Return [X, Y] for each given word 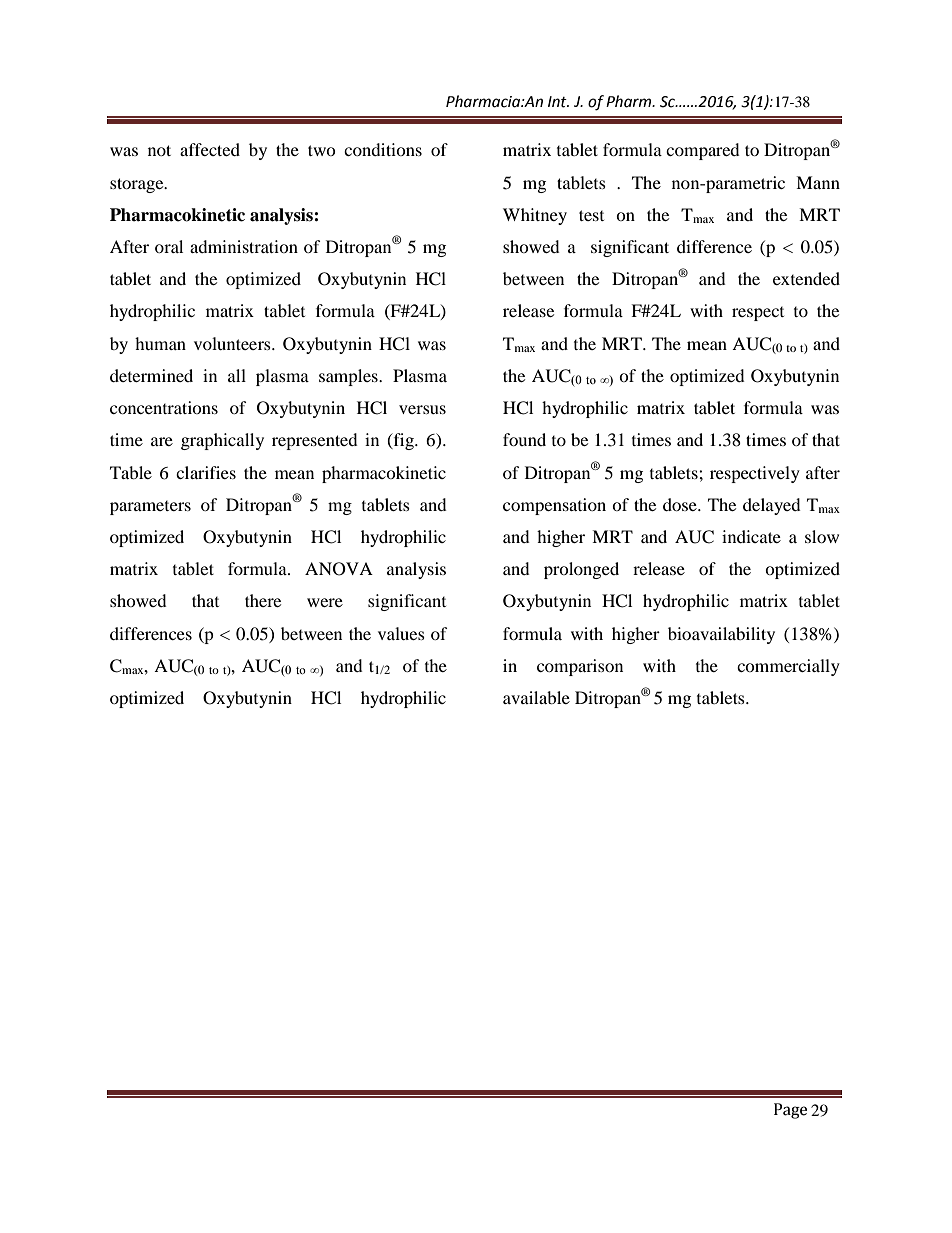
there [263, 600]
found [524, 439]
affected [210, 149]
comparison [580, 667]
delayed [772, 506]
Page [790, 1111]
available [536, 697]
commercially [788, 667]
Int [558, 102]
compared [703, 151]
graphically [222, 441]
